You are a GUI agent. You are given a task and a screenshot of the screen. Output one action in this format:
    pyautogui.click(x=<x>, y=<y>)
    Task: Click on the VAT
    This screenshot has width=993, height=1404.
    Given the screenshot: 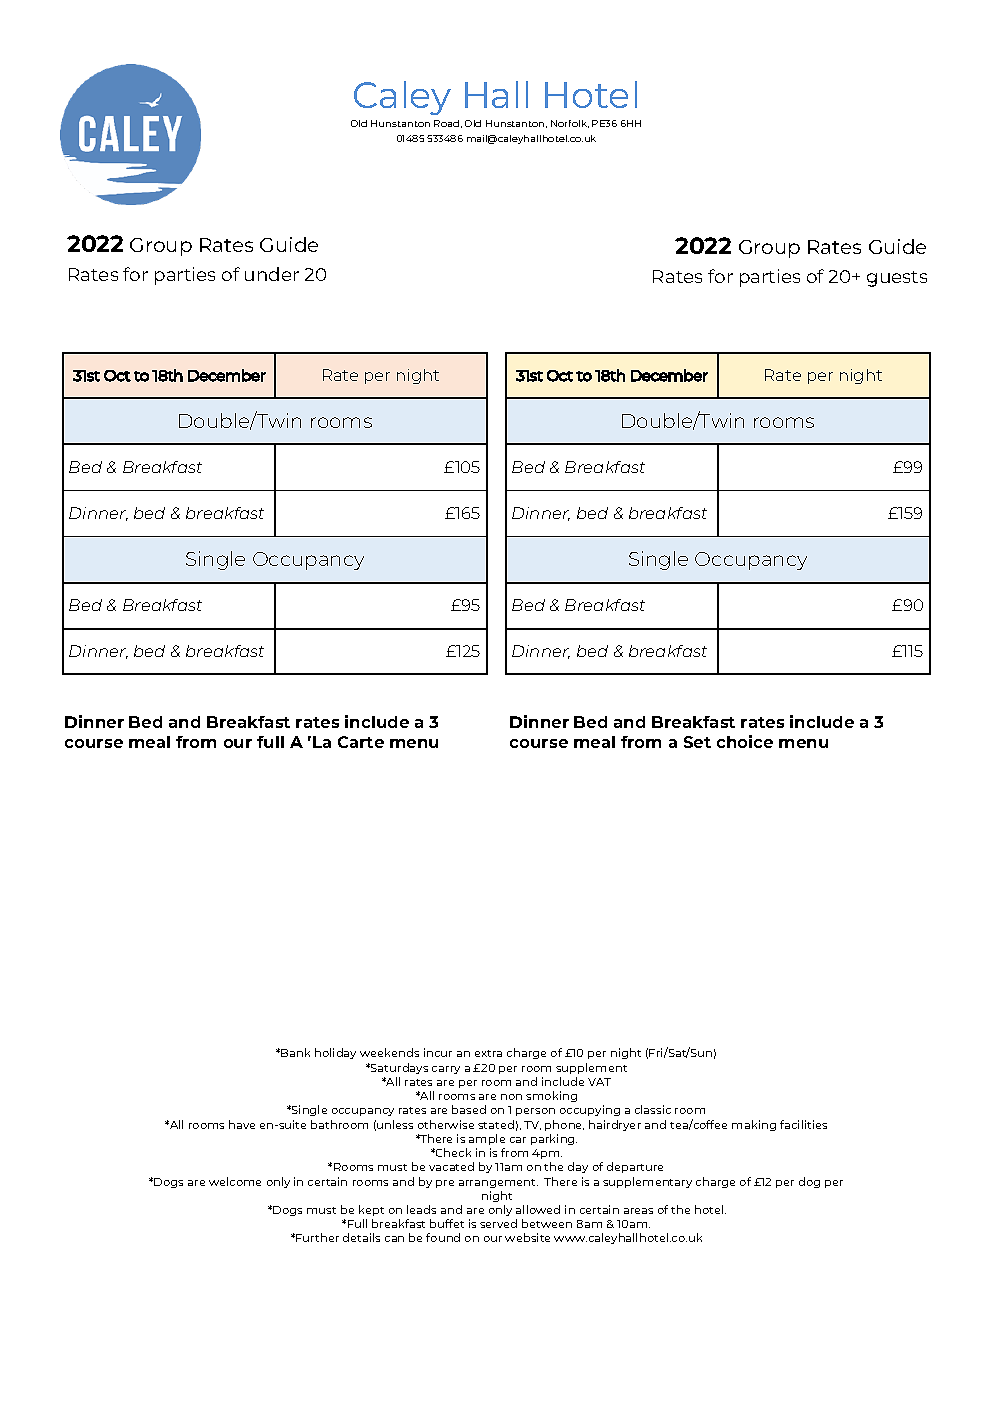 What is the action you would take?
    pyautogui.click(x=599, y=1082)
